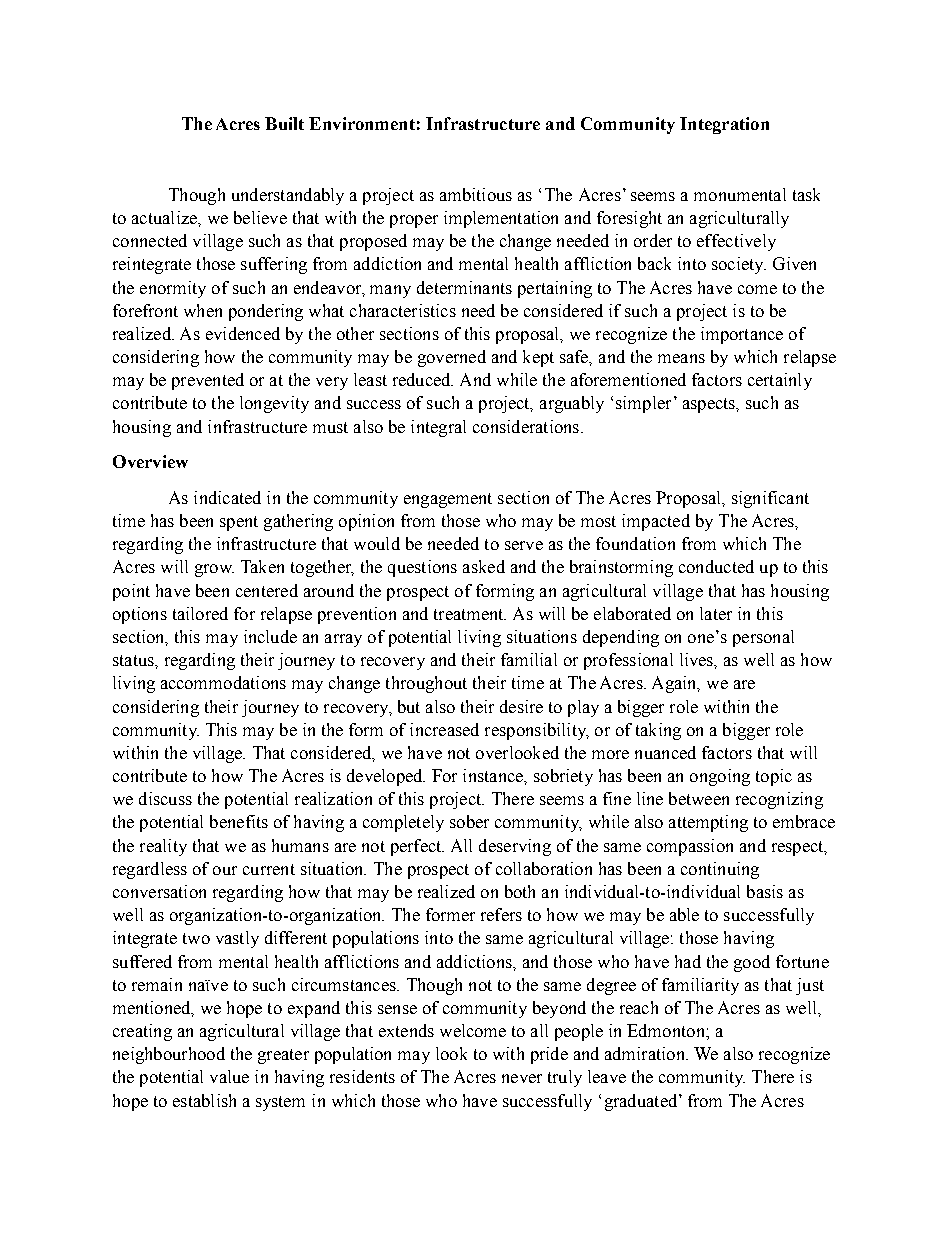  Describe the element at coordinates (724, 125) in the screenshot. I see `Integration` at that location.
